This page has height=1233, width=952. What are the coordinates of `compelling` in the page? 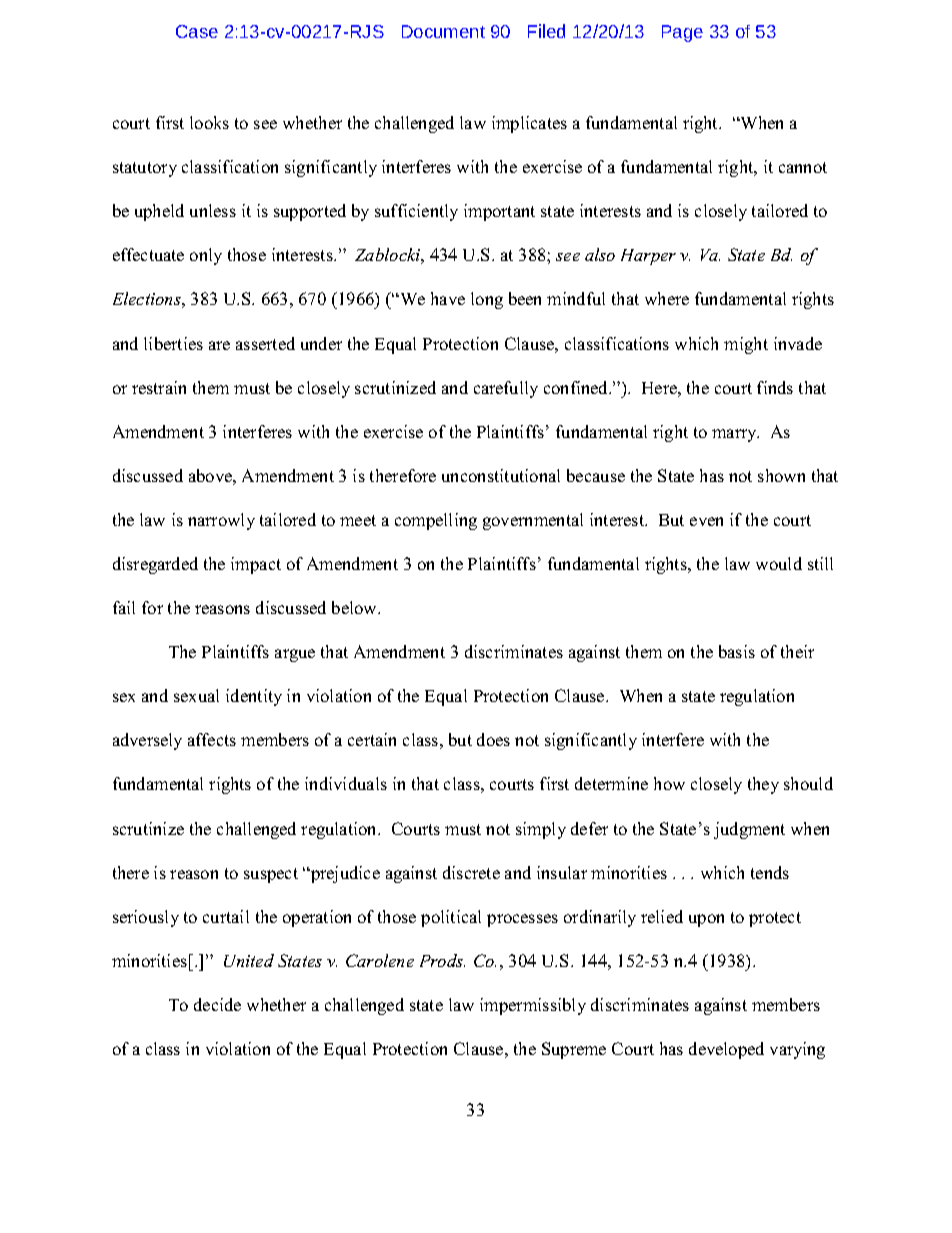 It's located at (436, 521).
